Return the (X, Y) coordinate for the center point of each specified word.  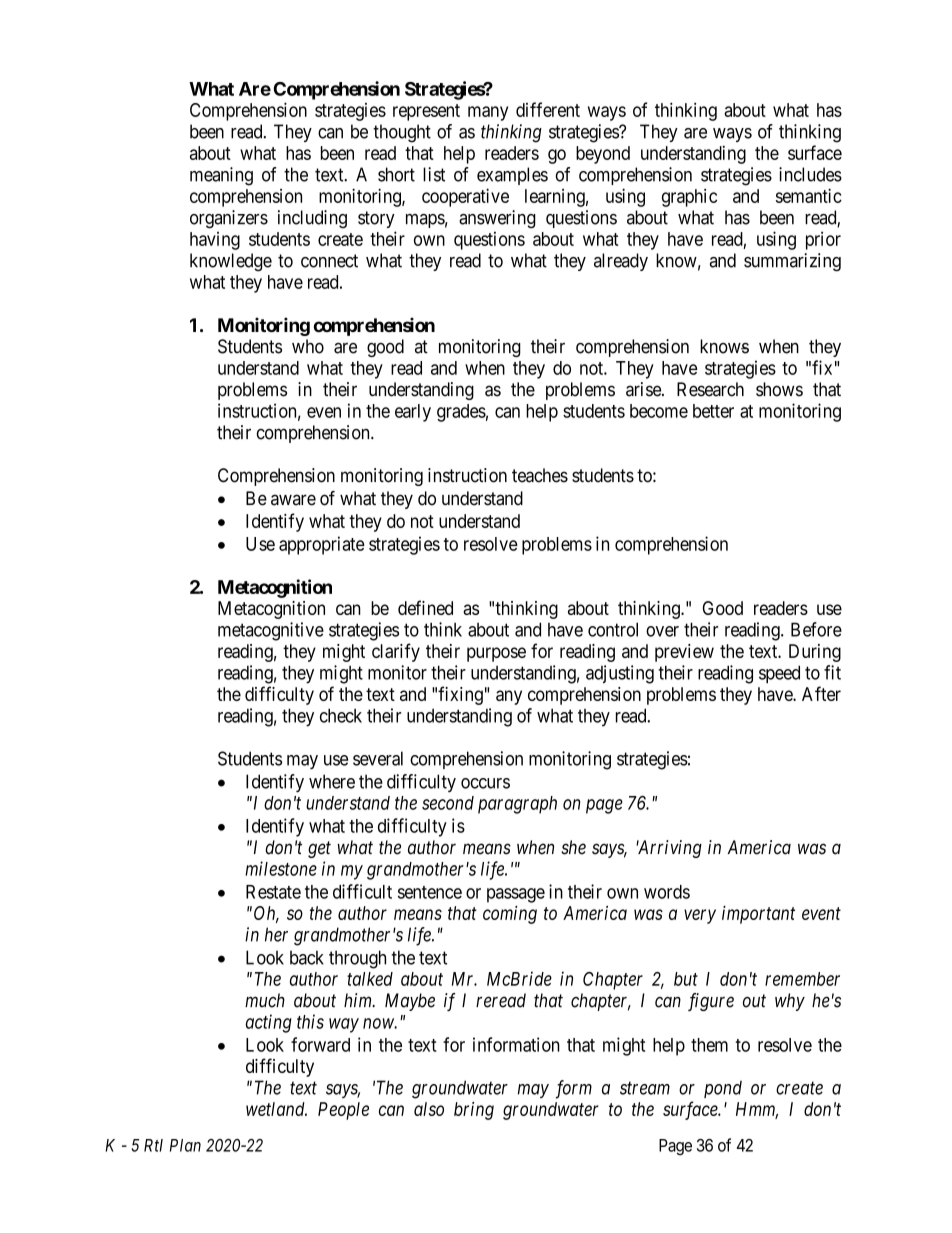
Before (816, 629)
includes (810, 174)
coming (510, 915)
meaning (221, 176)
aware (293, 500)
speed (779, 674)
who (308, 346)
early (413, 413)
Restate (273, 892)
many (488, 113)
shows (779, 389)
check (341, 715)
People (343, 1111)
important (758, 915)
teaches (540, 475)
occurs (485, 783)
